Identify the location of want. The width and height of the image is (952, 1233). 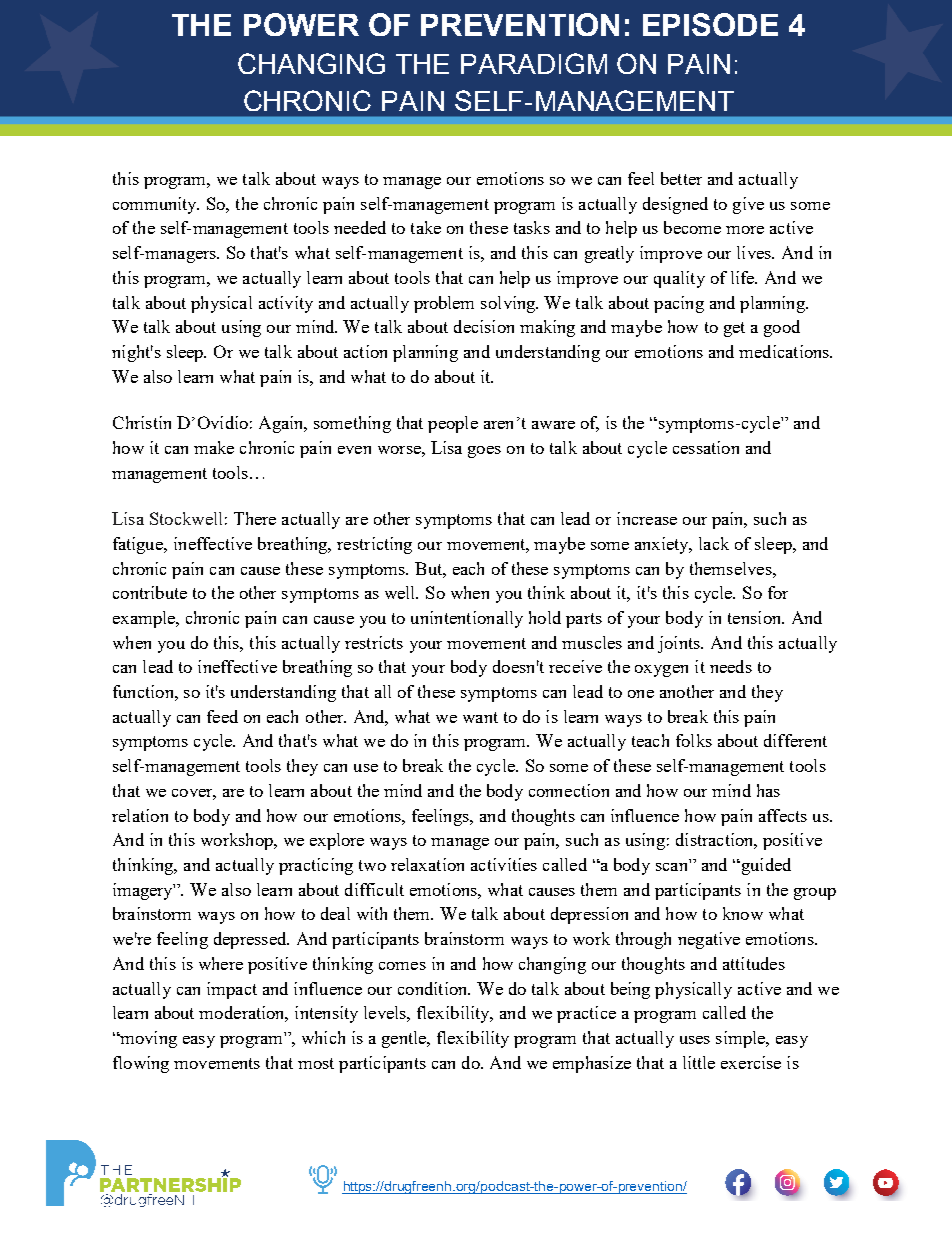
(480, 717).
